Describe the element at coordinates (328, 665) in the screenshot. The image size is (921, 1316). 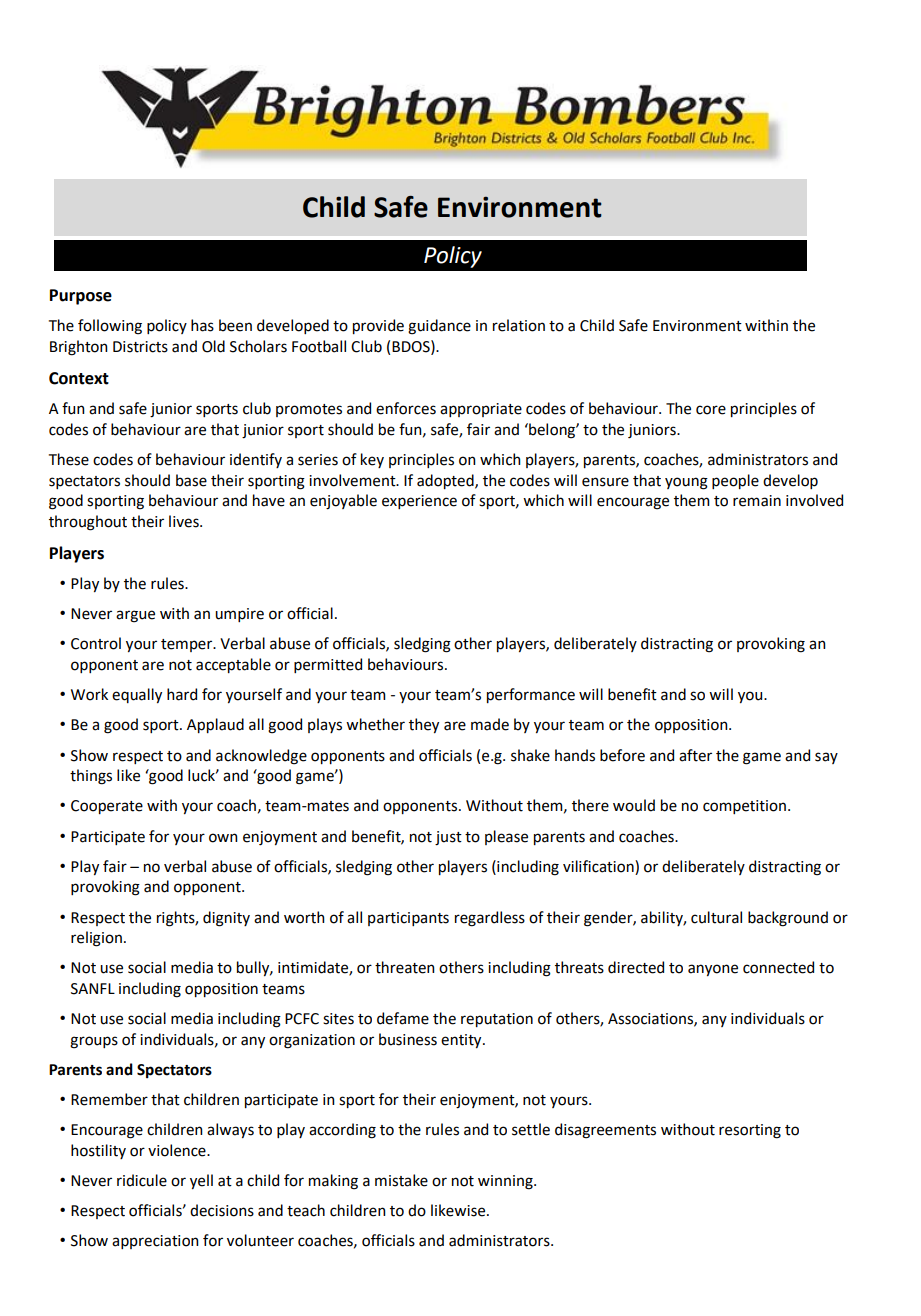
I see `permitted` at that location.
